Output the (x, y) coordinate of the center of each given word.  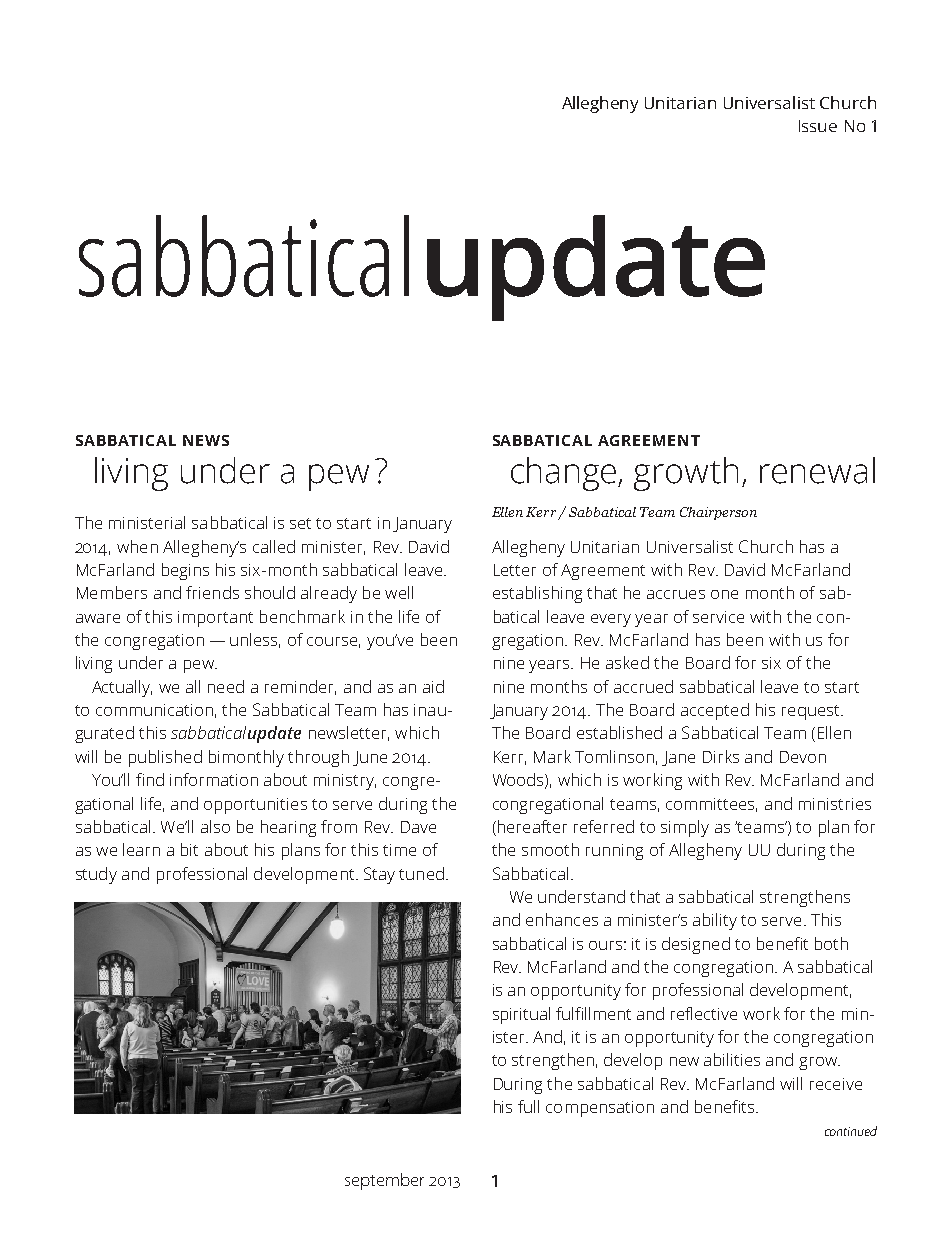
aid (433, 686)
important (215, 619)
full (528, 1106)
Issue (818, 126)
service (718, 617)
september (384, 1181)
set (300, 523)
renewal (817, 470)
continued (851, 1131)
